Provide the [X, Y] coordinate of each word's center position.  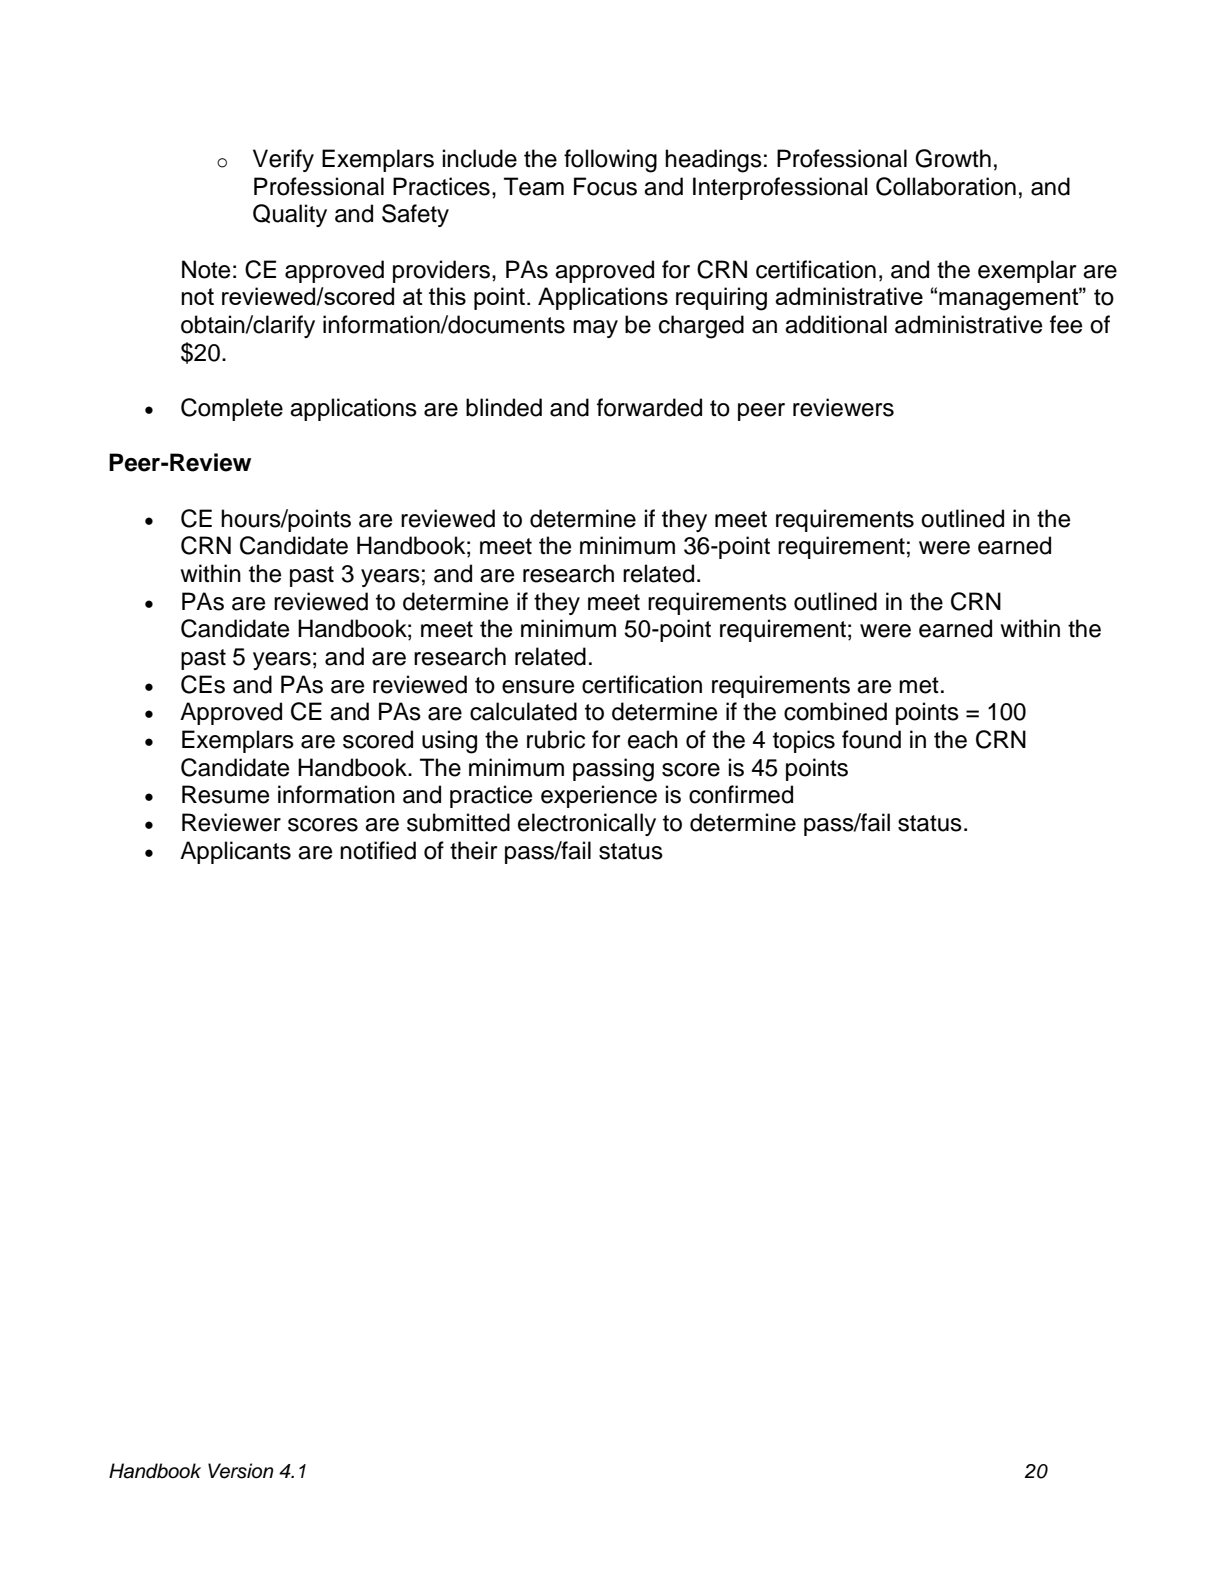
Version [241, 1471]
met [919, 685]
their [473, 850]
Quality [290, 215]
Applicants [235, 852]
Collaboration [946, 186]
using [449, 742]
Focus [605, 186]
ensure [538, 687]
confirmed [741, 794]
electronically [587, 824]
